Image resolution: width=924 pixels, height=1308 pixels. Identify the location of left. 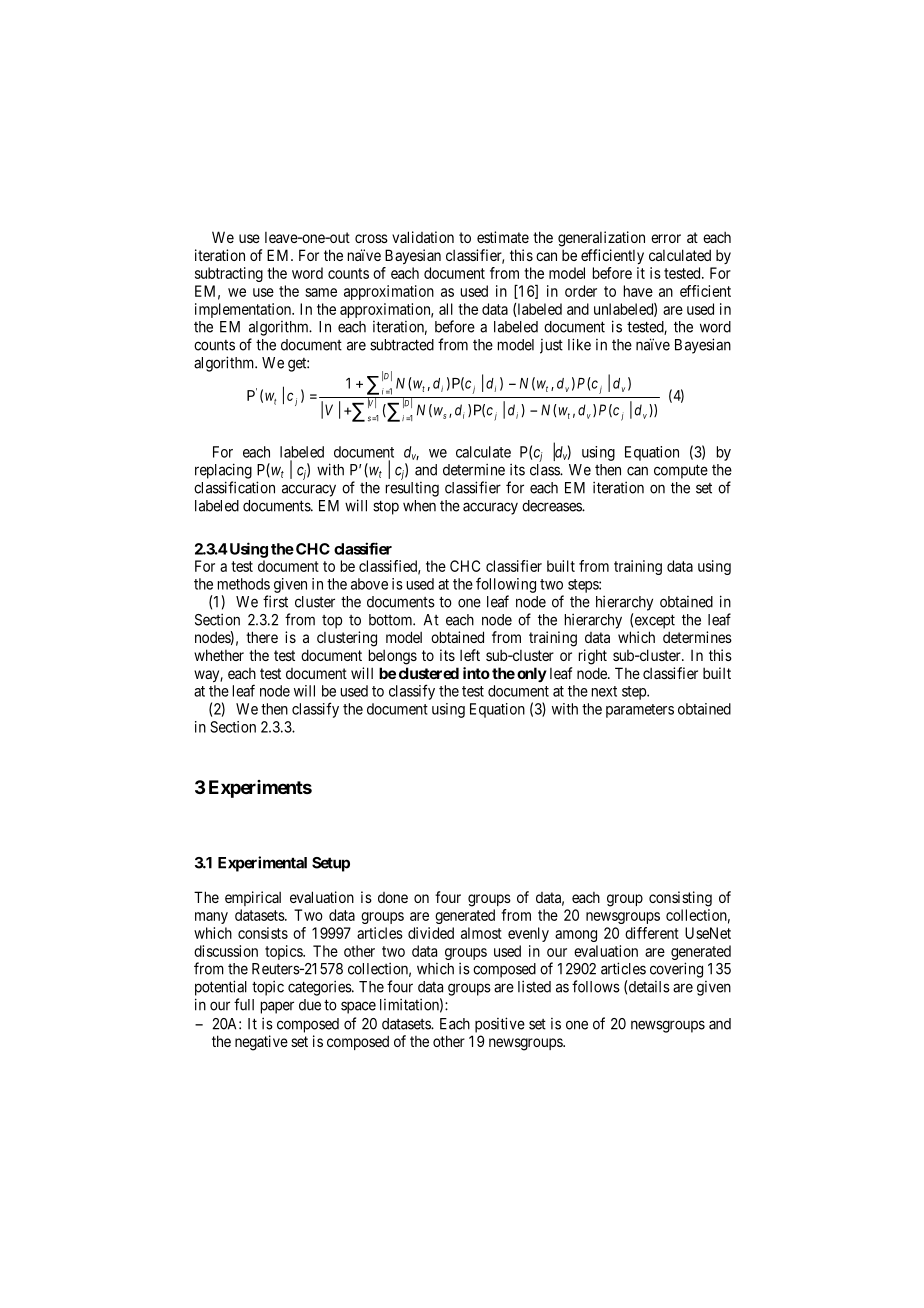
(470, 655).
